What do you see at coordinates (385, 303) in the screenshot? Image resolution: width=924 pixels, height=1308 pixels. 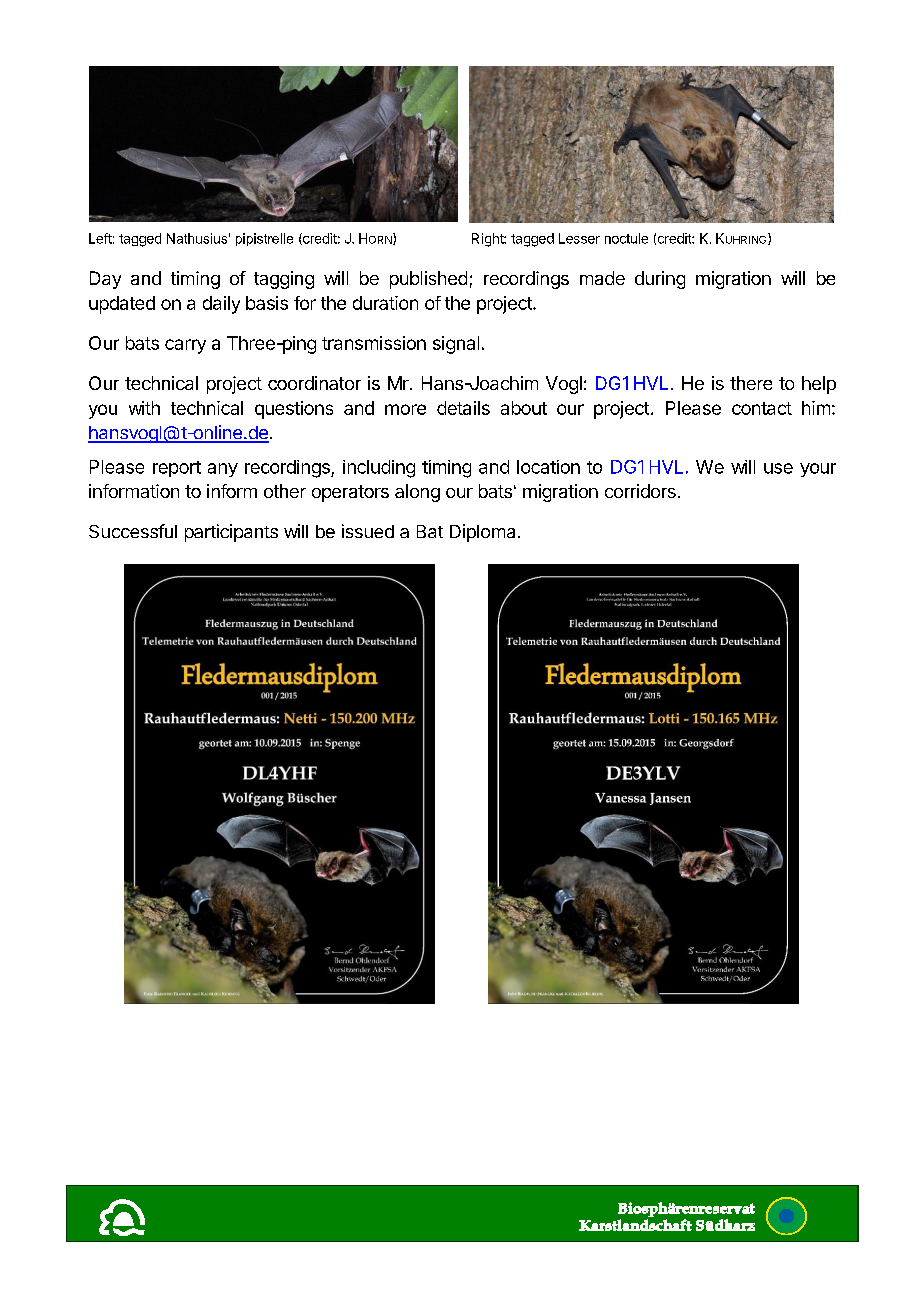 I see `duration` at bounding box center [385, 303].
